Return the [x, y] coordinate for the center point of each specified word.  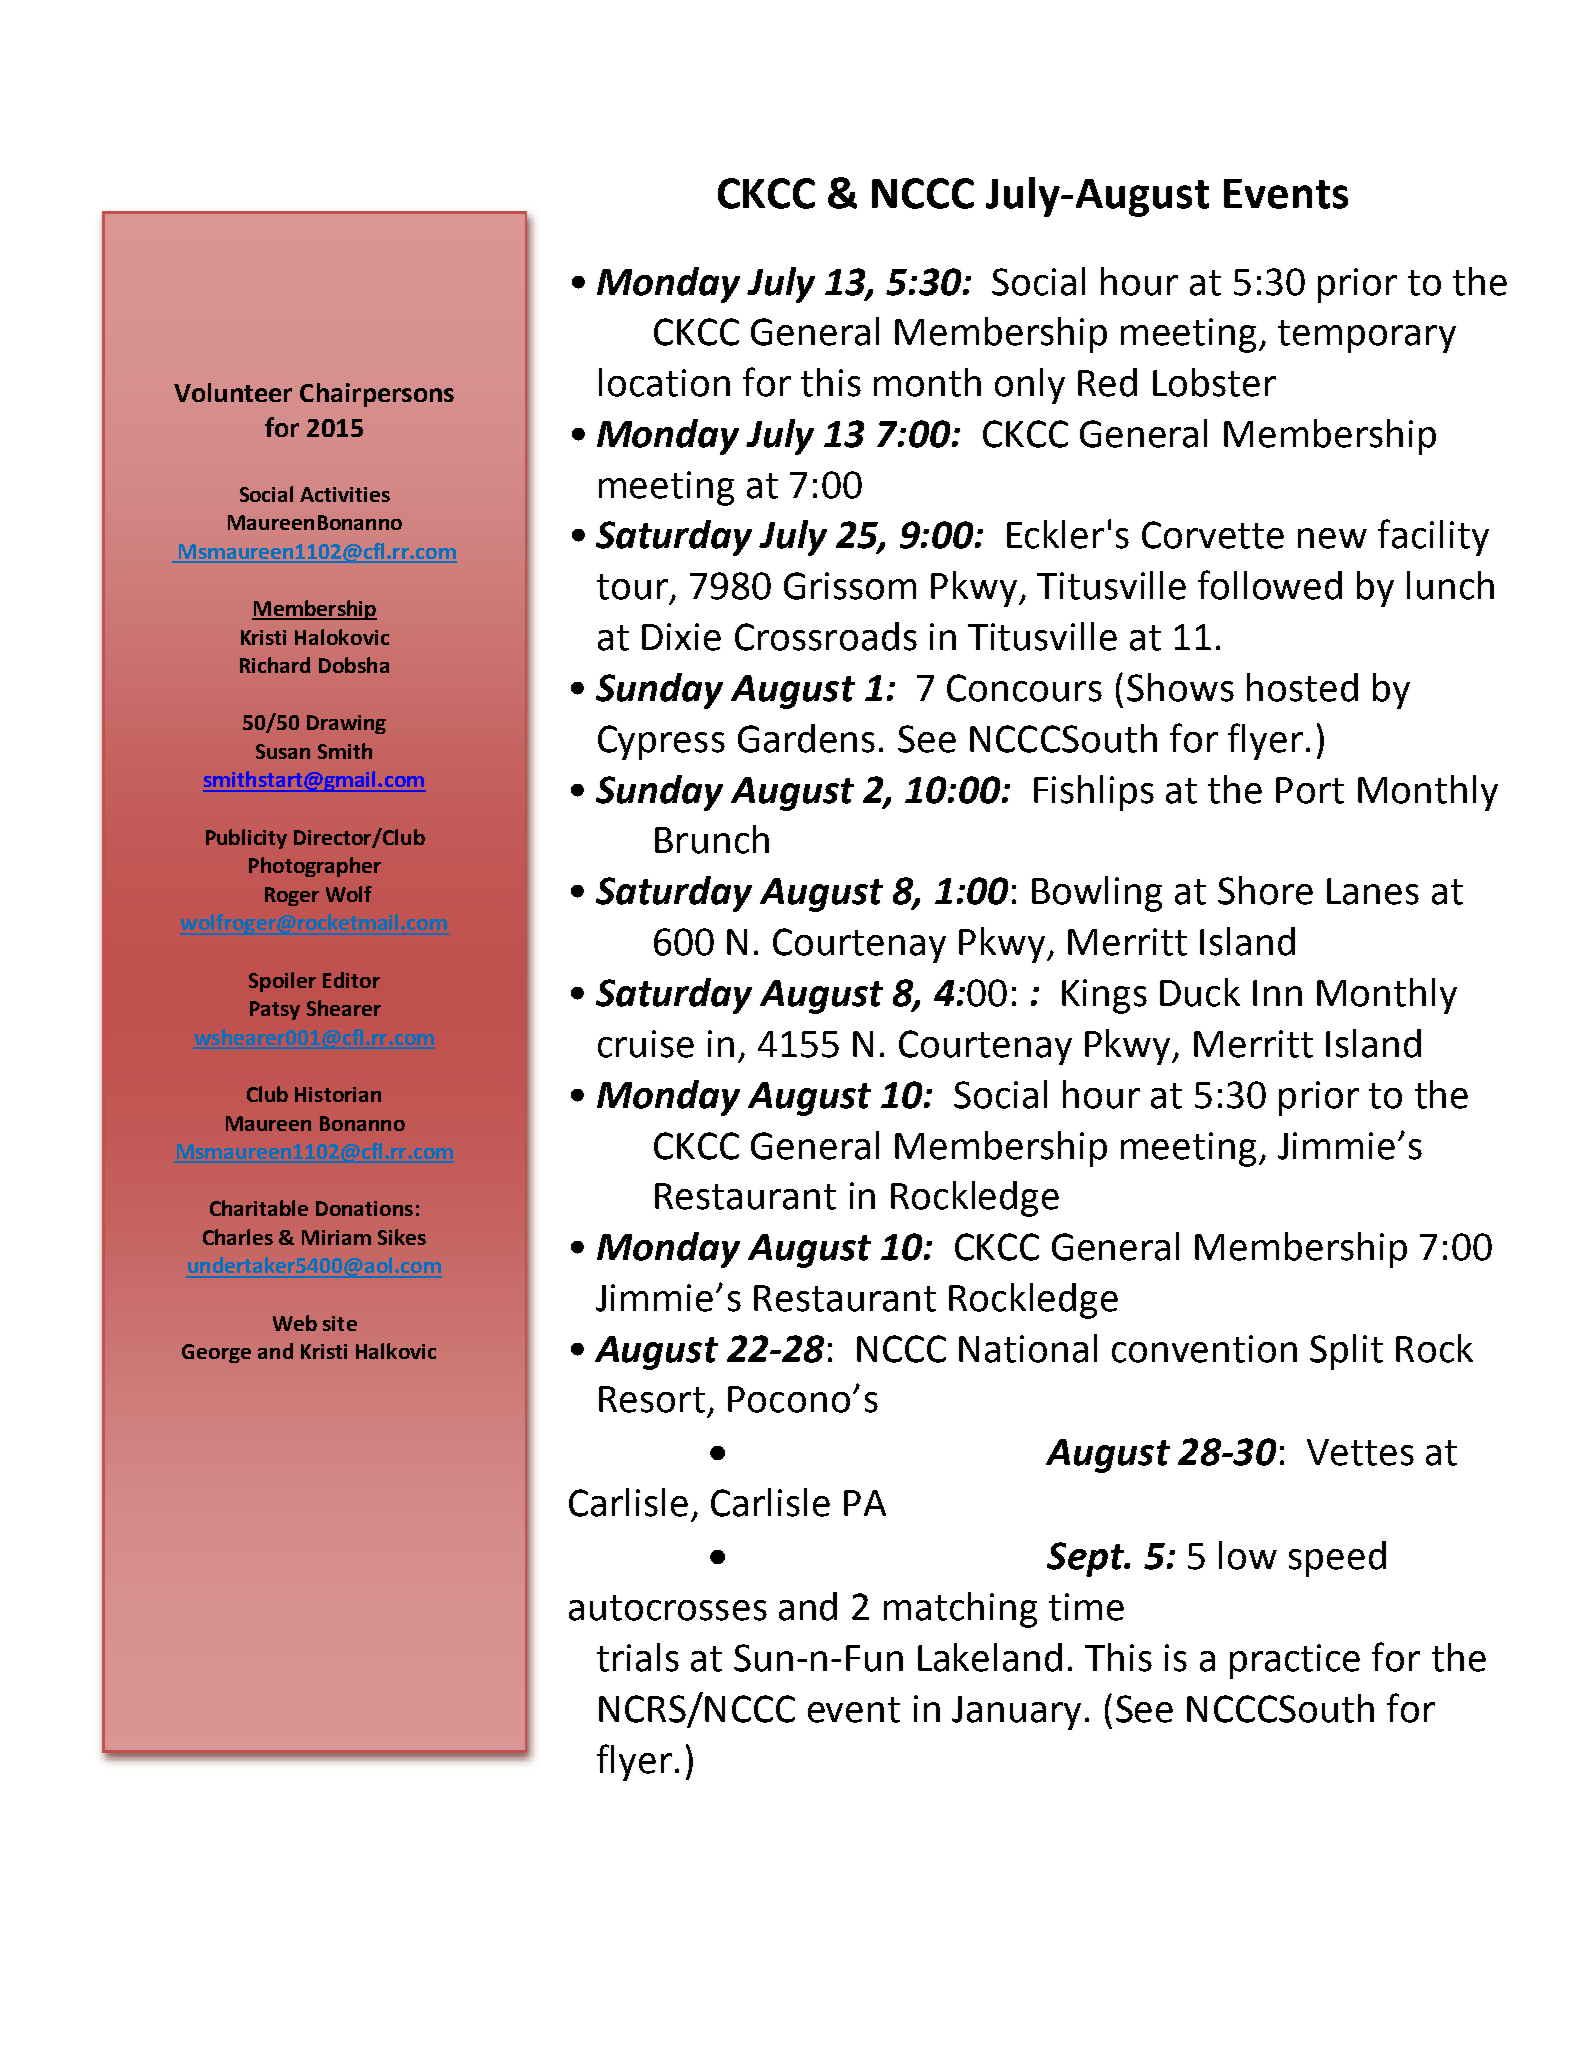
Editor [351, 980]
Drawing [346, 724]
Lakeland [990, 1657]
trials [638, 1657]
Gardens [806, 738]
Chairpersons [377, 395]
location [664, 382]
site [340, 1323]
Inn [1277, 993]
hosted [1302, 687]
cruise [646, 1044]
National [1028, 1348]
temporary [1367, 336]
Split [1346, 1352]
